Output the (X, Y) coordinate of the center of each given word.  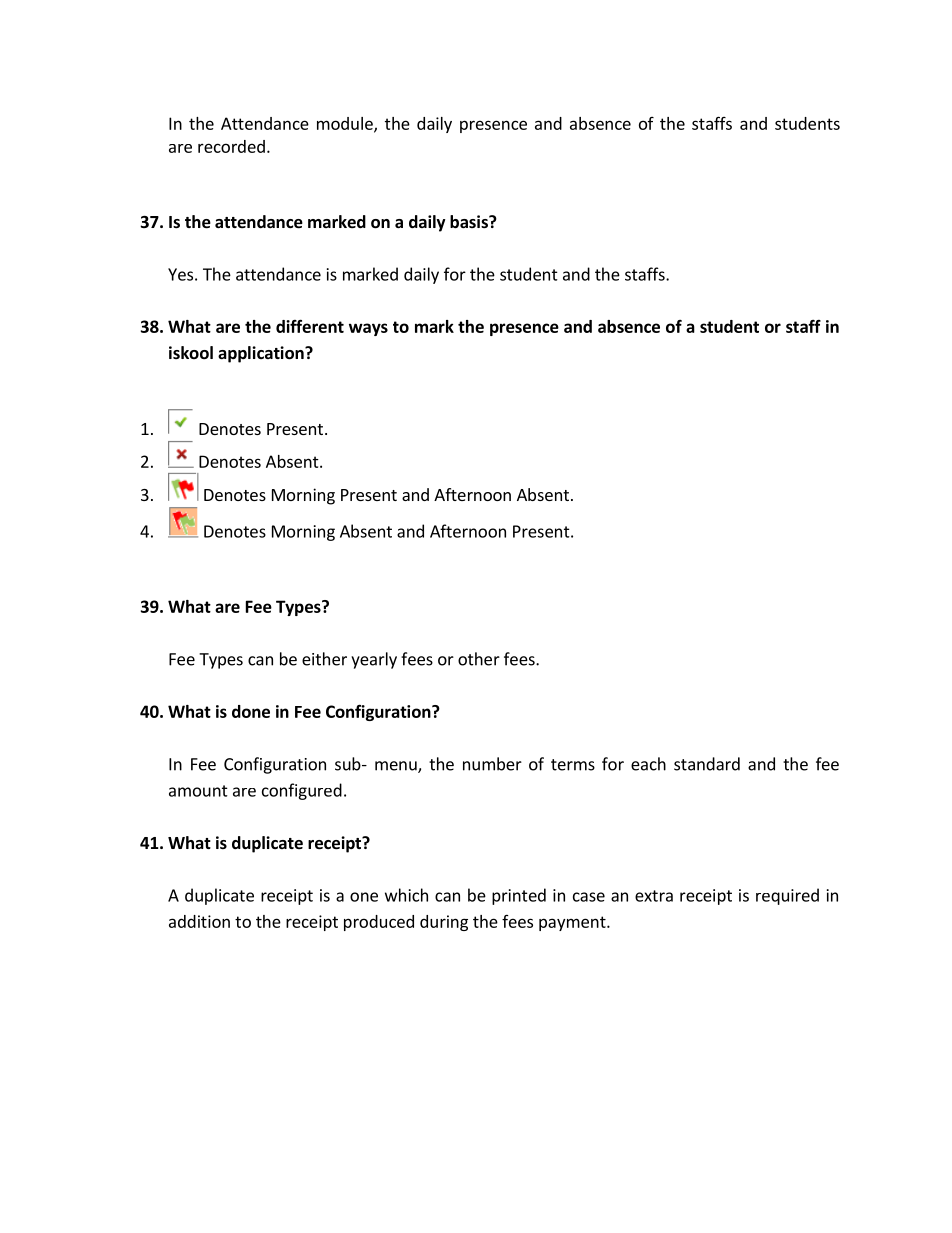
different (310, 326)
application (262, 354)
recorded (231, 146)
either (324, 659)
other (479, 659)
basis (470, 222)
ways (368, 329)
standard (707, 764)
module (346, 124)
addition (199, 921)
